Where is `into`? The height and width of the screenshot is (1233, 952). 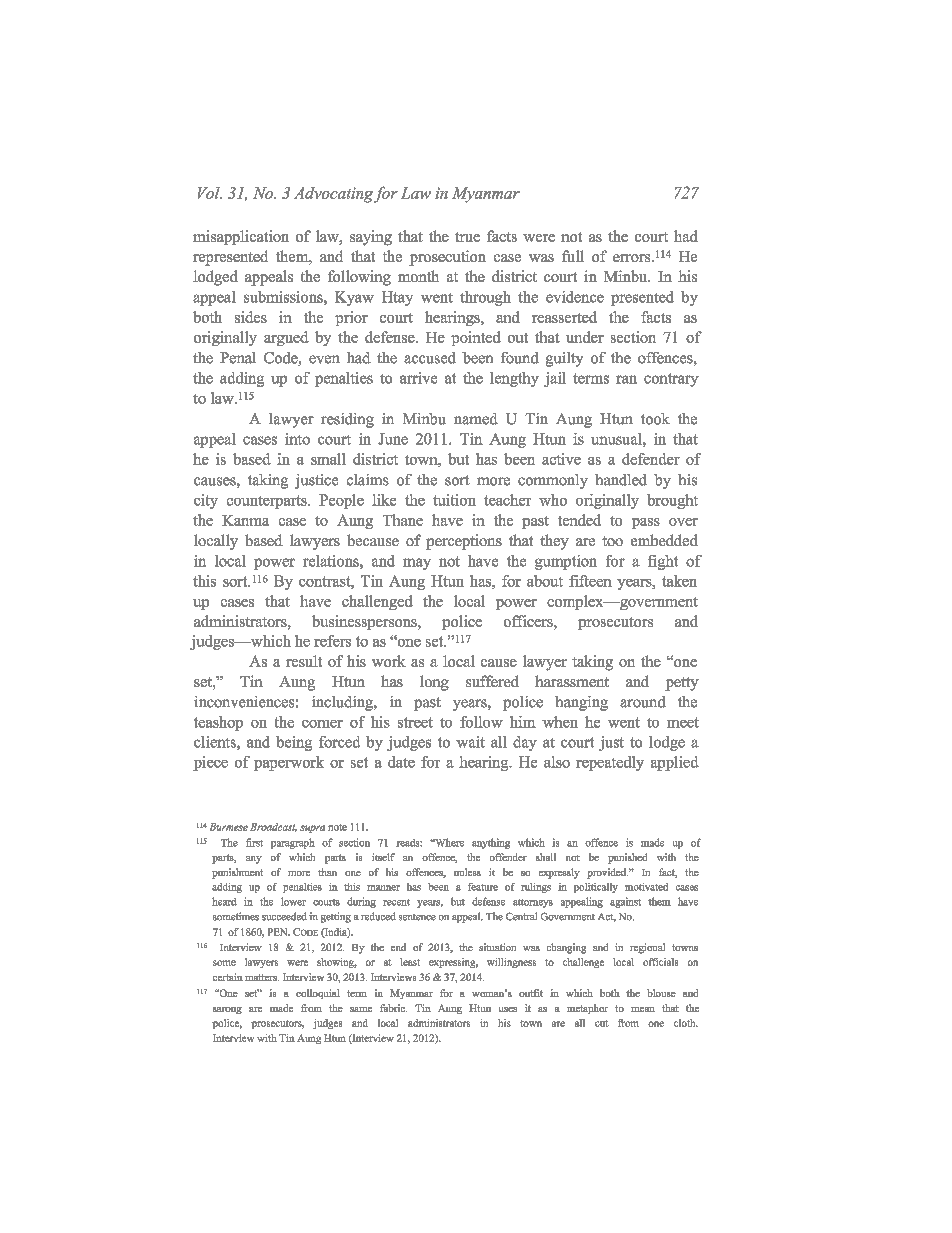 into is located at coordinates (297, 439).
